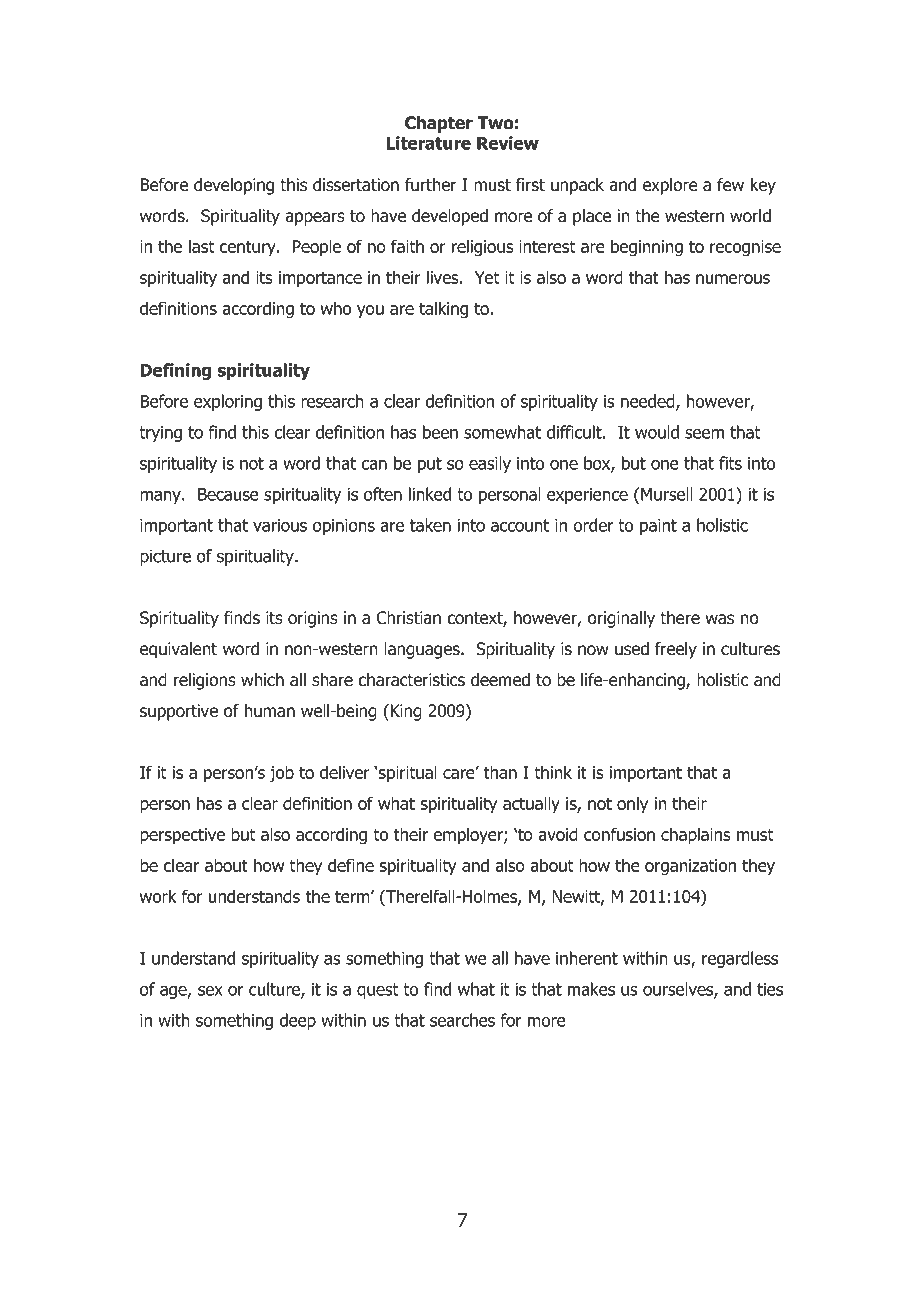  I want to click on taken, so click(430, 525).
